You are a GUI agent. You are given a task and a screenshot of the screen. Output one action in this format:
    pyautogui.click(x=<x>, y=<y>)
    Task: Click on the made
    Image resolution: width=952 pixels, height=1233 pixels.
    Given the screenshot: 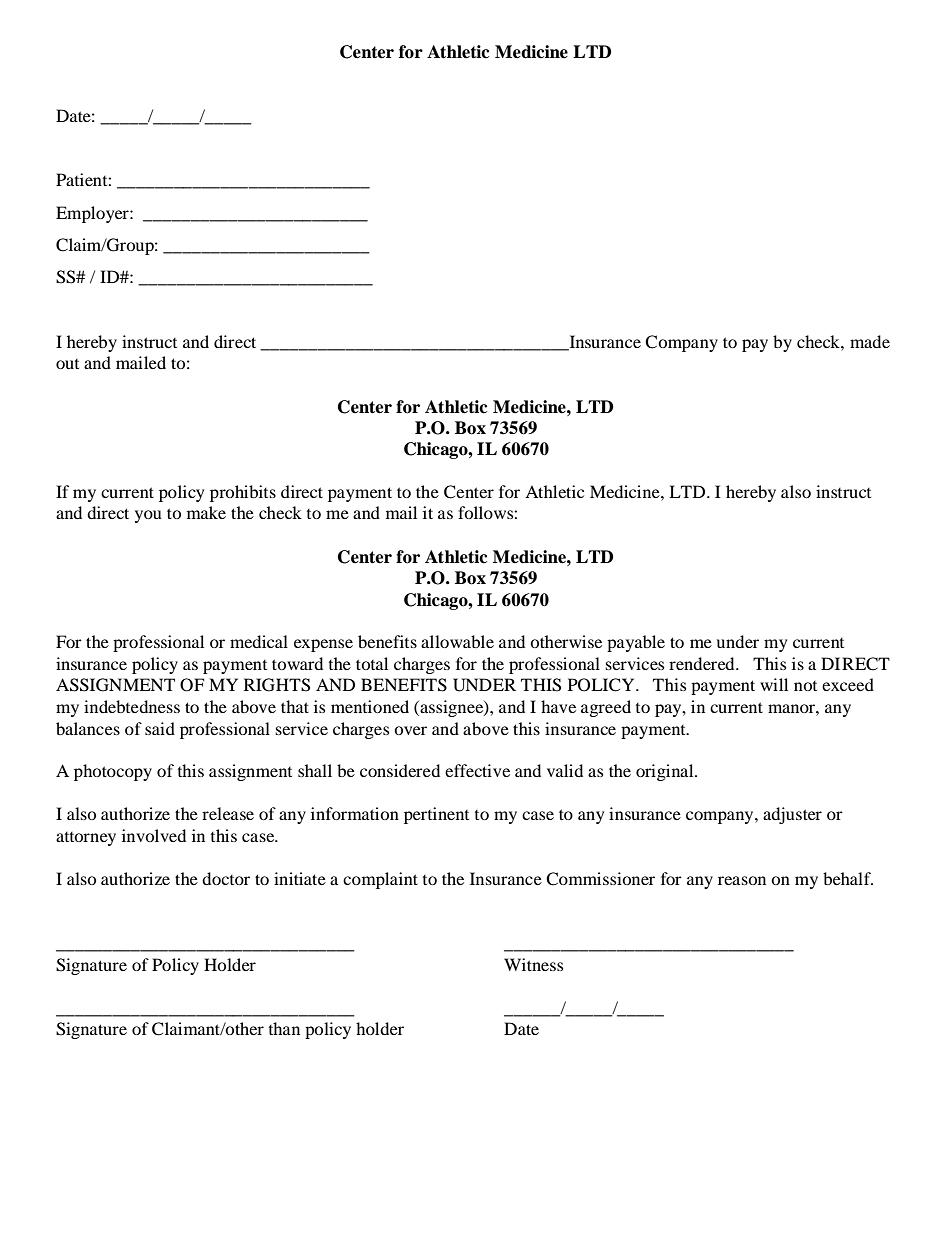 What is the action you would take?
    pyautogui.click(x=870, y=341)
